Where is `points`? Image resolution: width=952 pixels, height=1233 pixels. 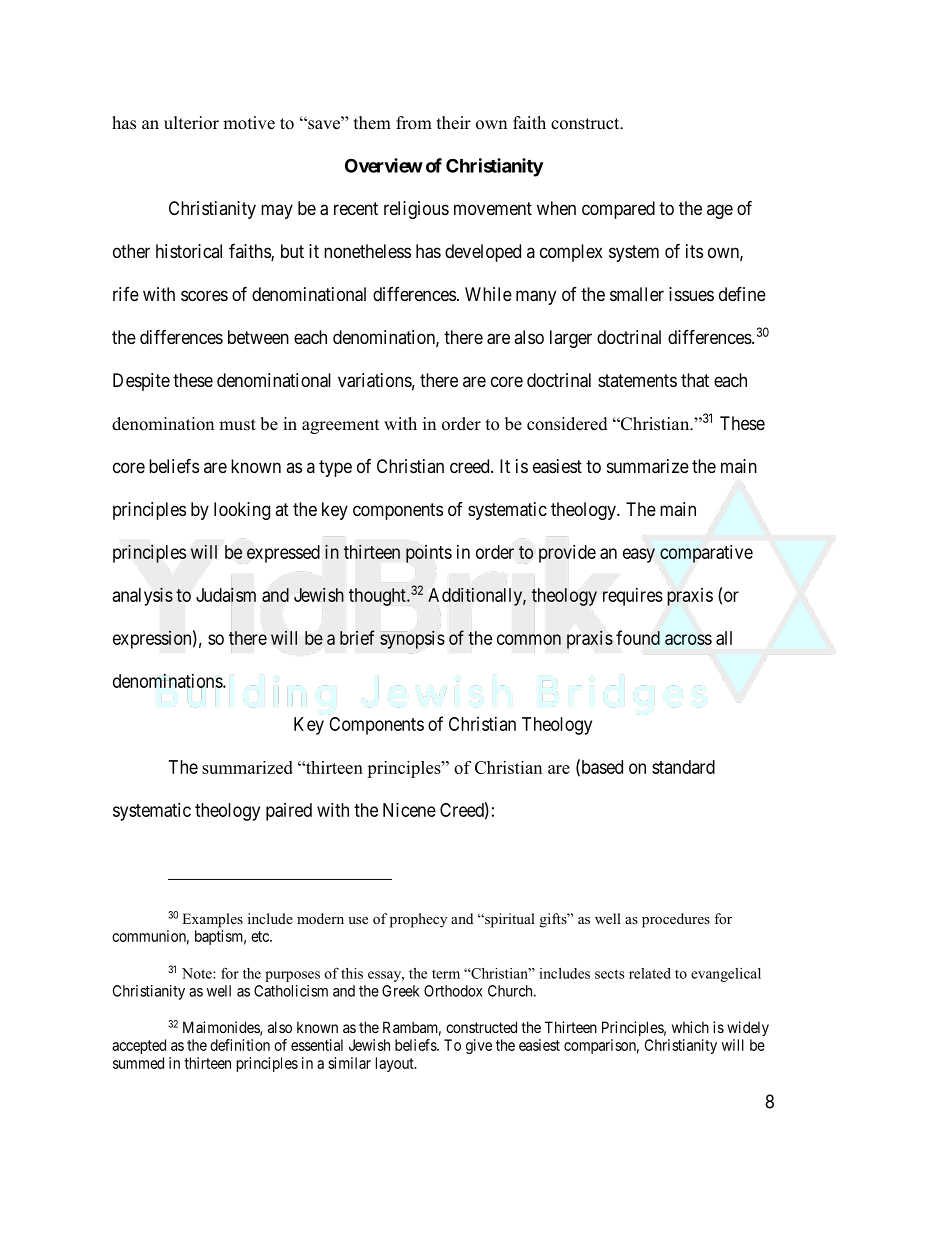
points is located at coordinates (429, 554).
